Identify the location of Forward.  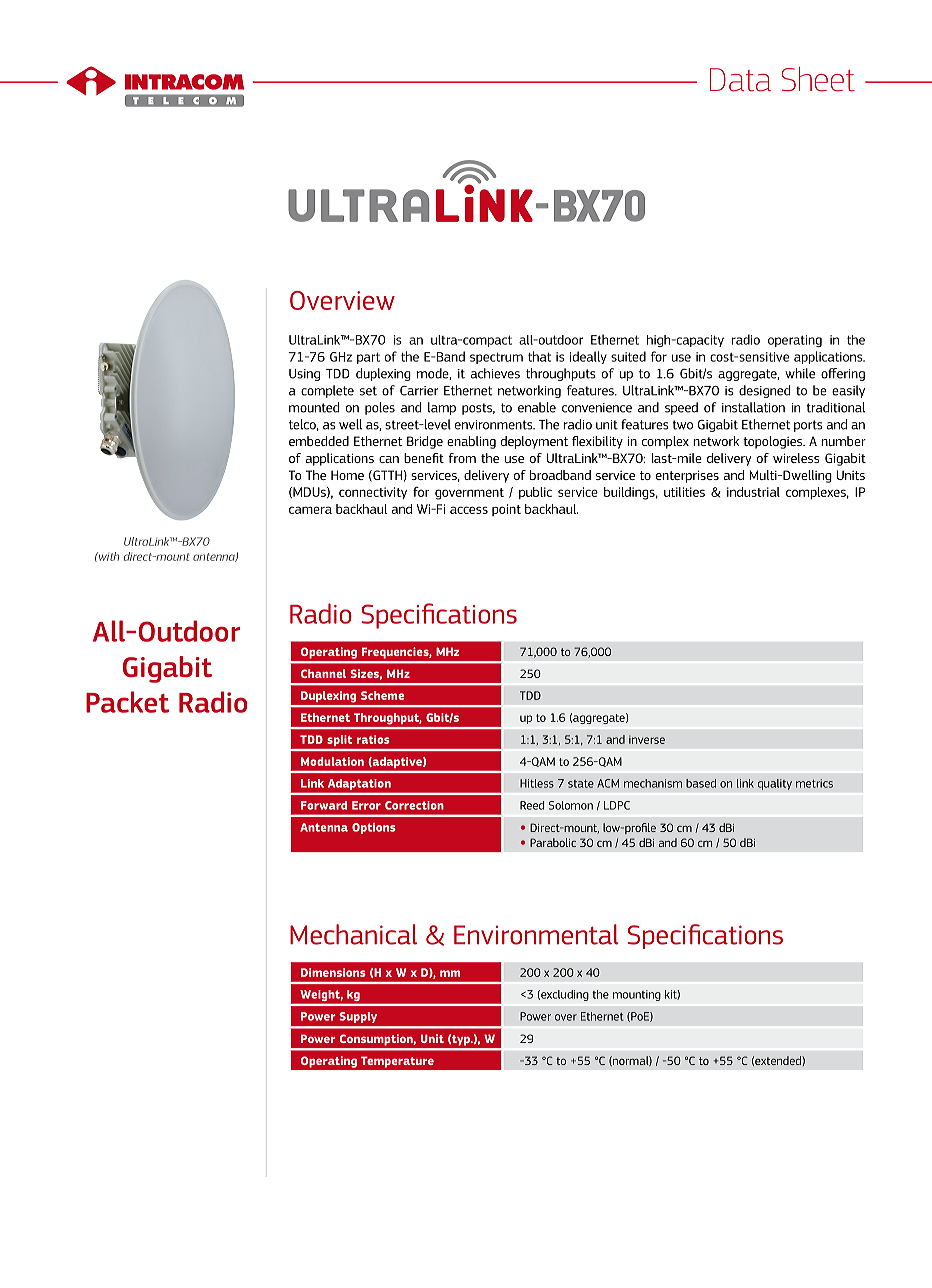
(324, 805).
